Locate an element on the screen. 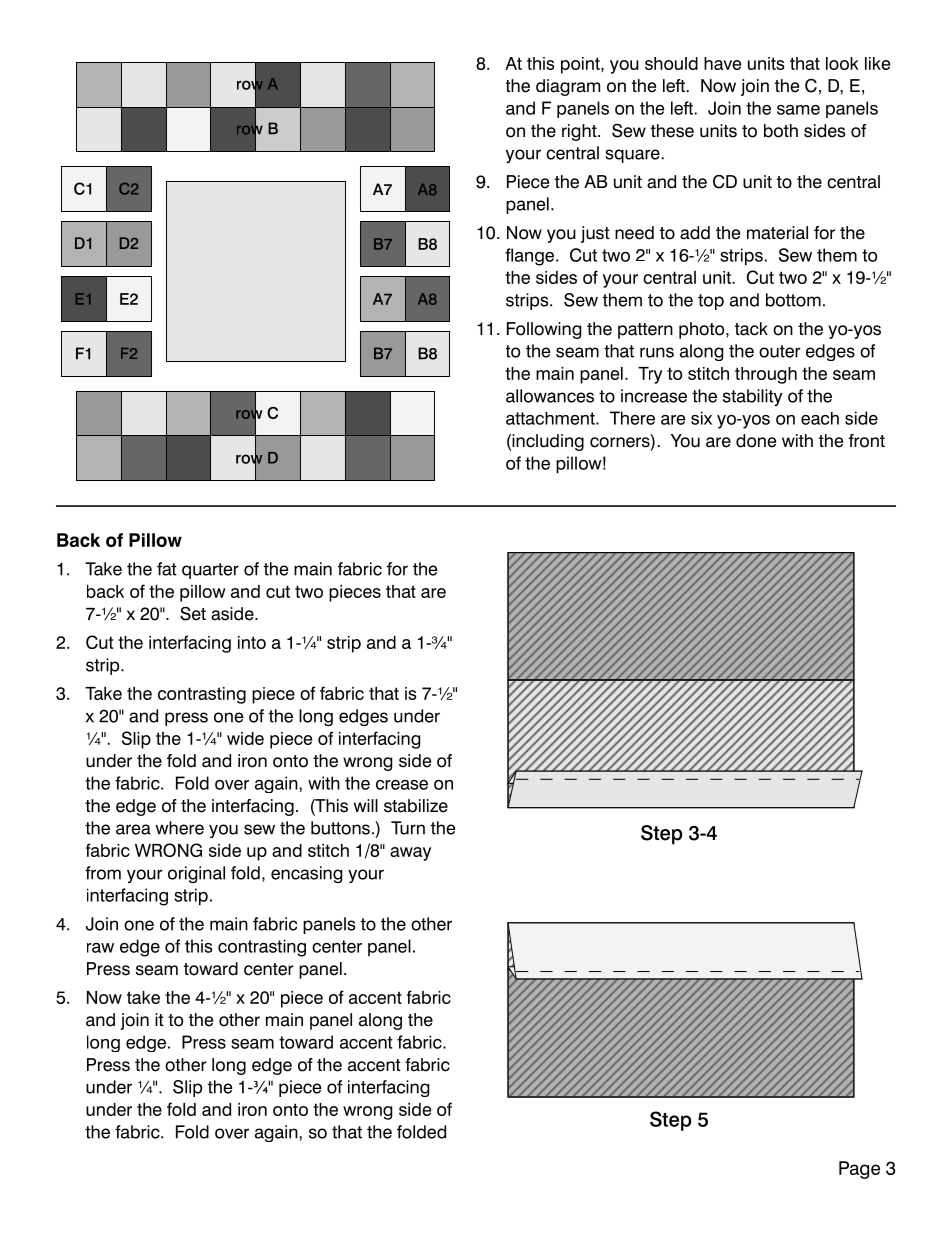 This screenshot has width=952, height=1233. point is located at coordinates (581, 65).
